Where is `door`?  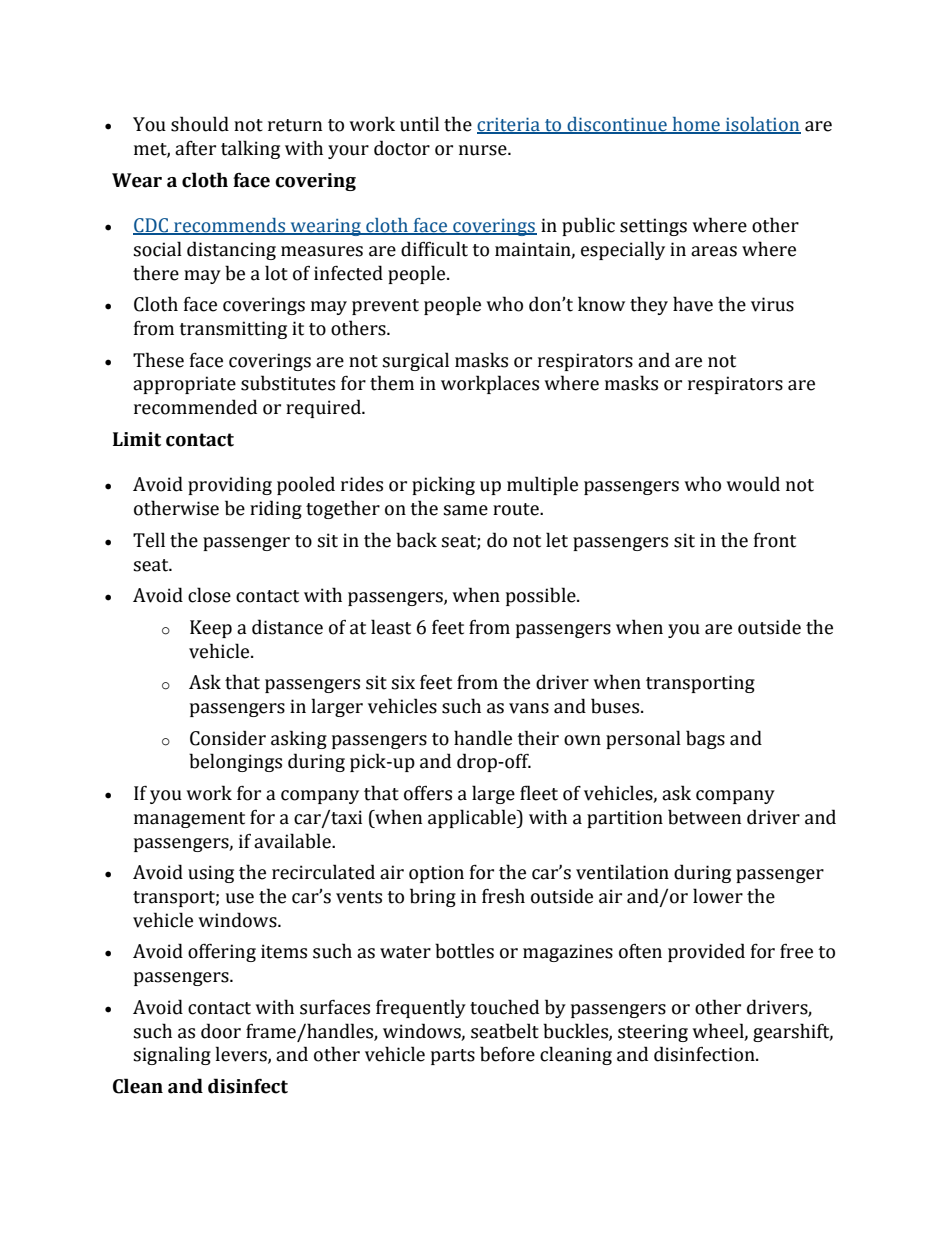
door is located at coordinates (221, 1031).
